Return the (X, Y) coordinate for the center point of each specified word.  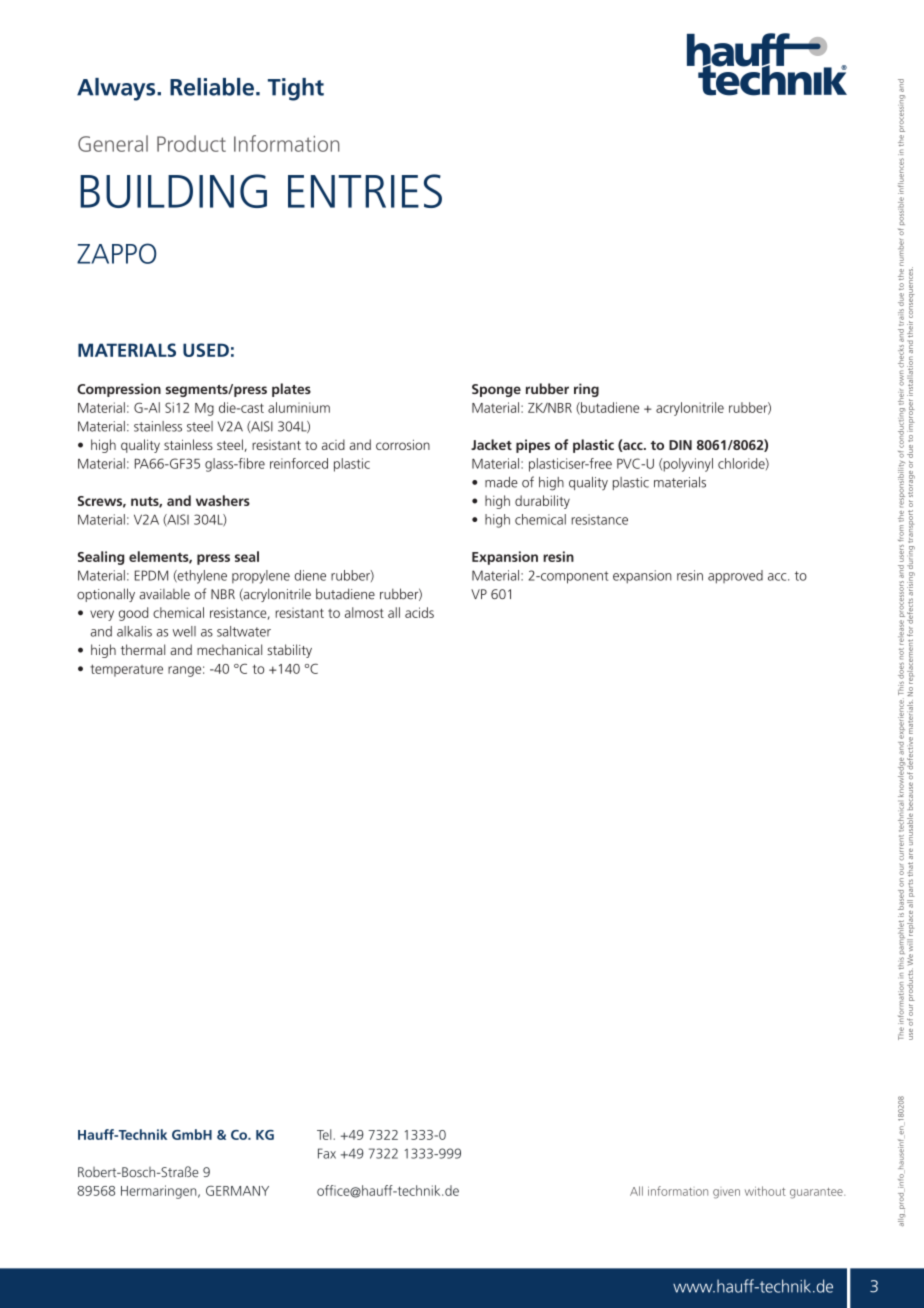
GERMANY (237, 1191)
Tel (325, 1134)
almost (364, 612)
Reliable (212, 87)
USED (206, 350)
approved (735, 577)
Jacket (491, 444)
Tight (296, 89)
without (765, 1191)
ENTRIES (365, 191)
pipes (533, 446)
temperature (126, 670)
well (184, 631)
